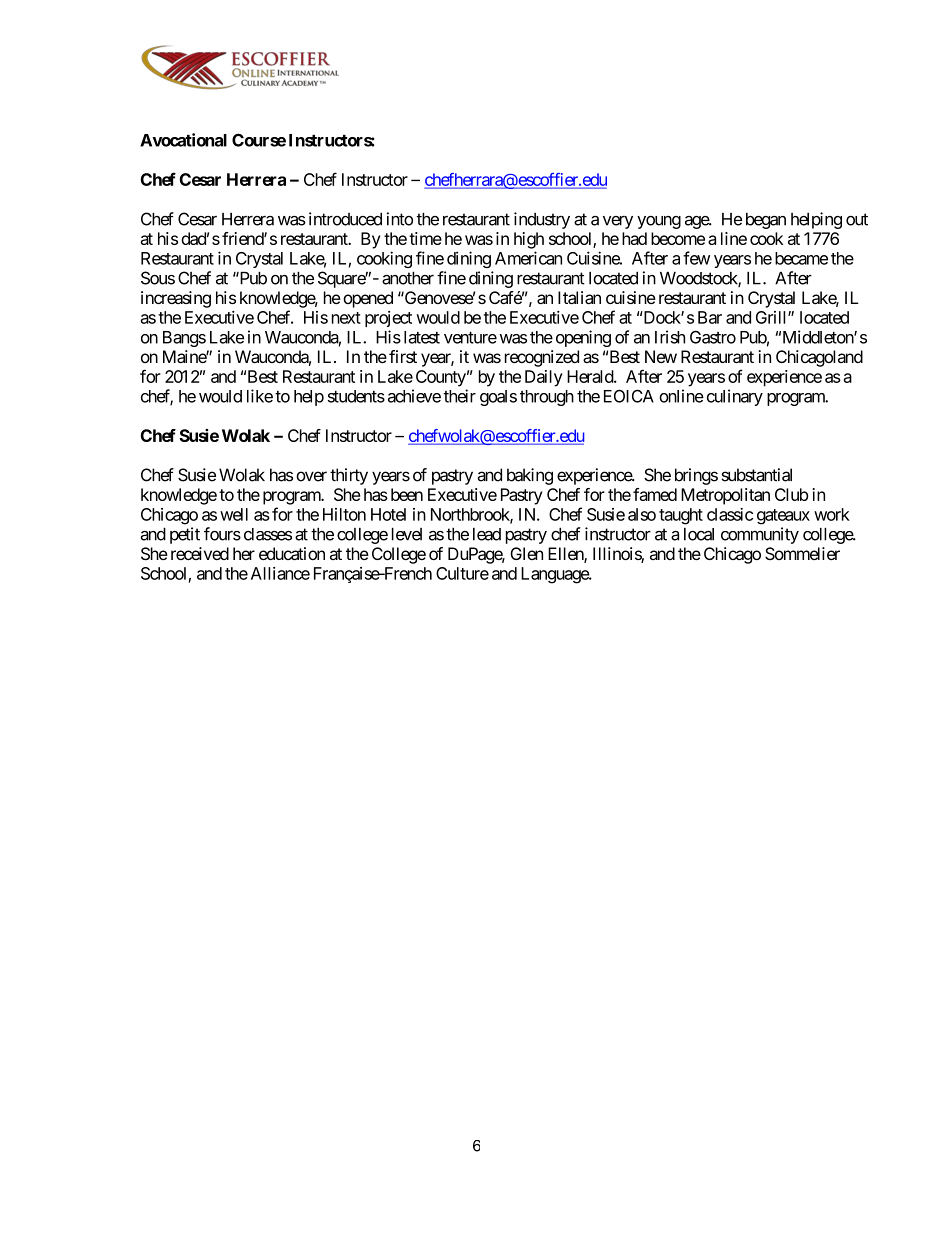  What do you see at coordinates (176, 299) in the document?
I see `increasing` at bounding box center [176, 299].
